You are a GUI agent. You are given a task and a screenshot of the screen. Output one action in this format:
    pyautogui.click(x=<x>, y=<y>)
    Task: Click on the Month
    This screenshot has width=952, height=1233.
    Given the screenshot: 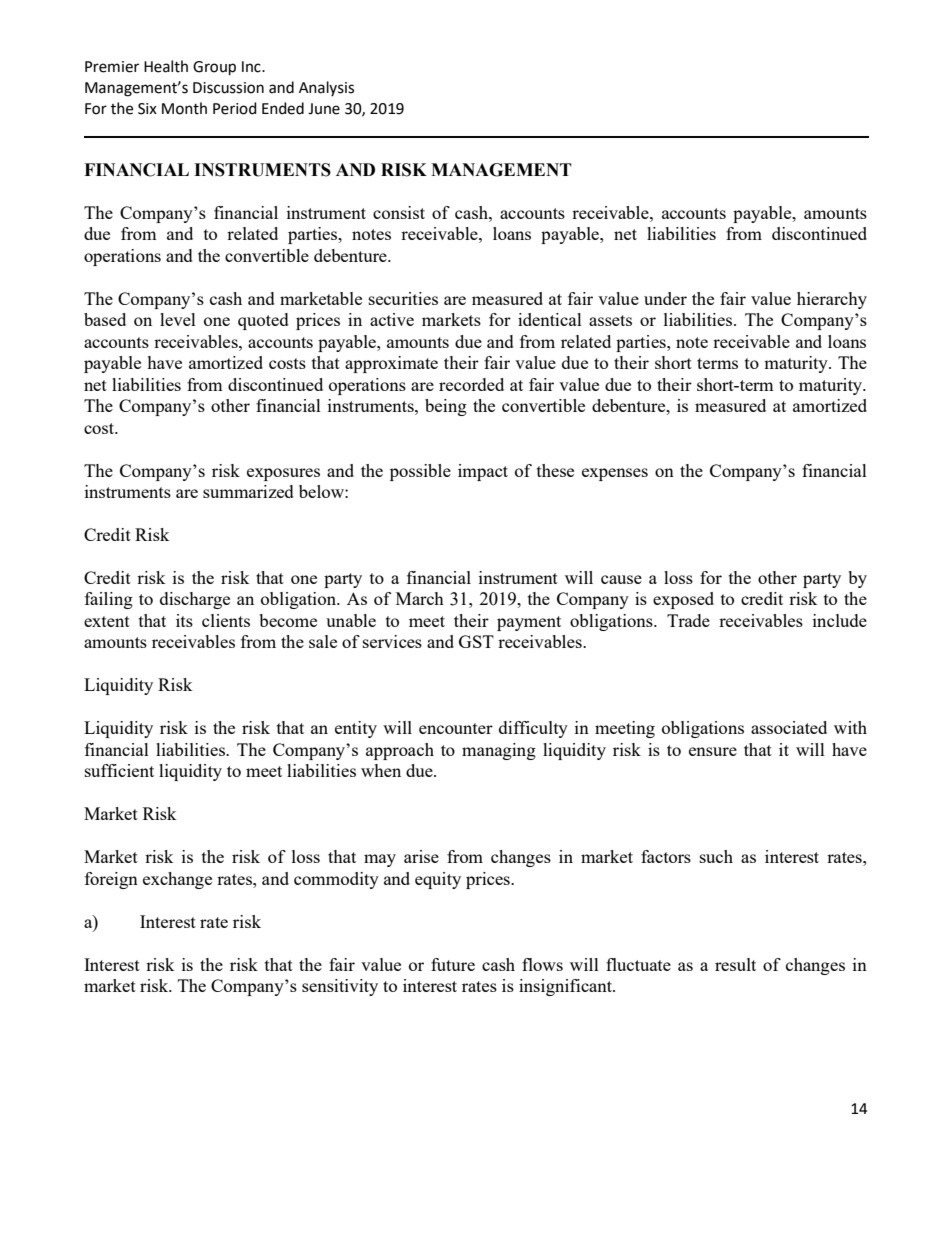 What is the action you would take?
    pyautogui.click(x=184, y=108)
